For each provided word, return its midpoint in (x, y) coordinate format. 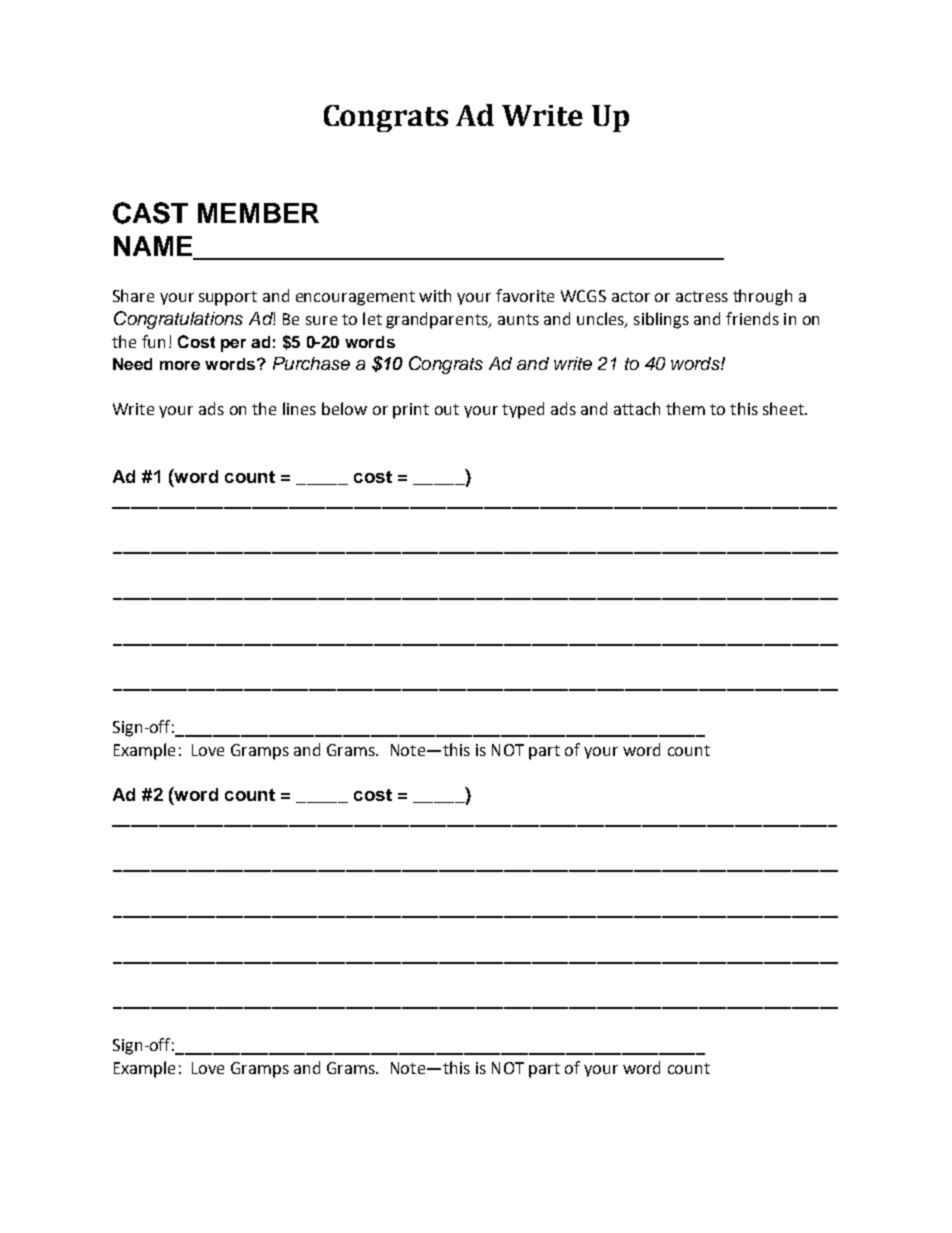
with (435, 295)
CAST (150, 213)
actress (702, 296)
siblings (661, 320)
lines (299, 408)
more (180, 365)
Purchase (311, 363)
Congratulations (178, 320)
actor (631, 296)
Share (133, 295)
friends (752, 318)
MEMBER (258, 213)
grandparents (438, 320)
